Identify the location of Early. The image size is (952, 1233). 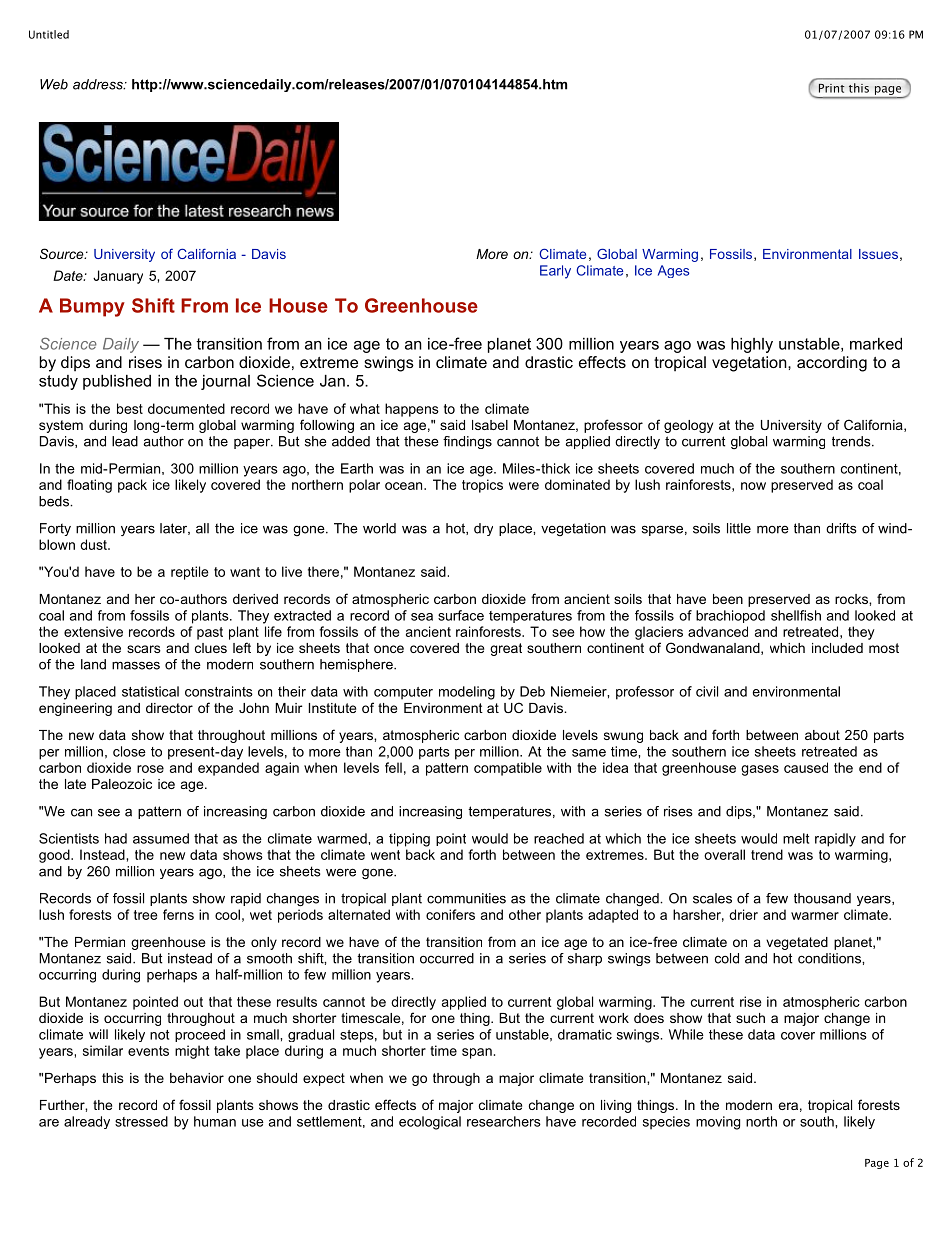
(555, 272).
